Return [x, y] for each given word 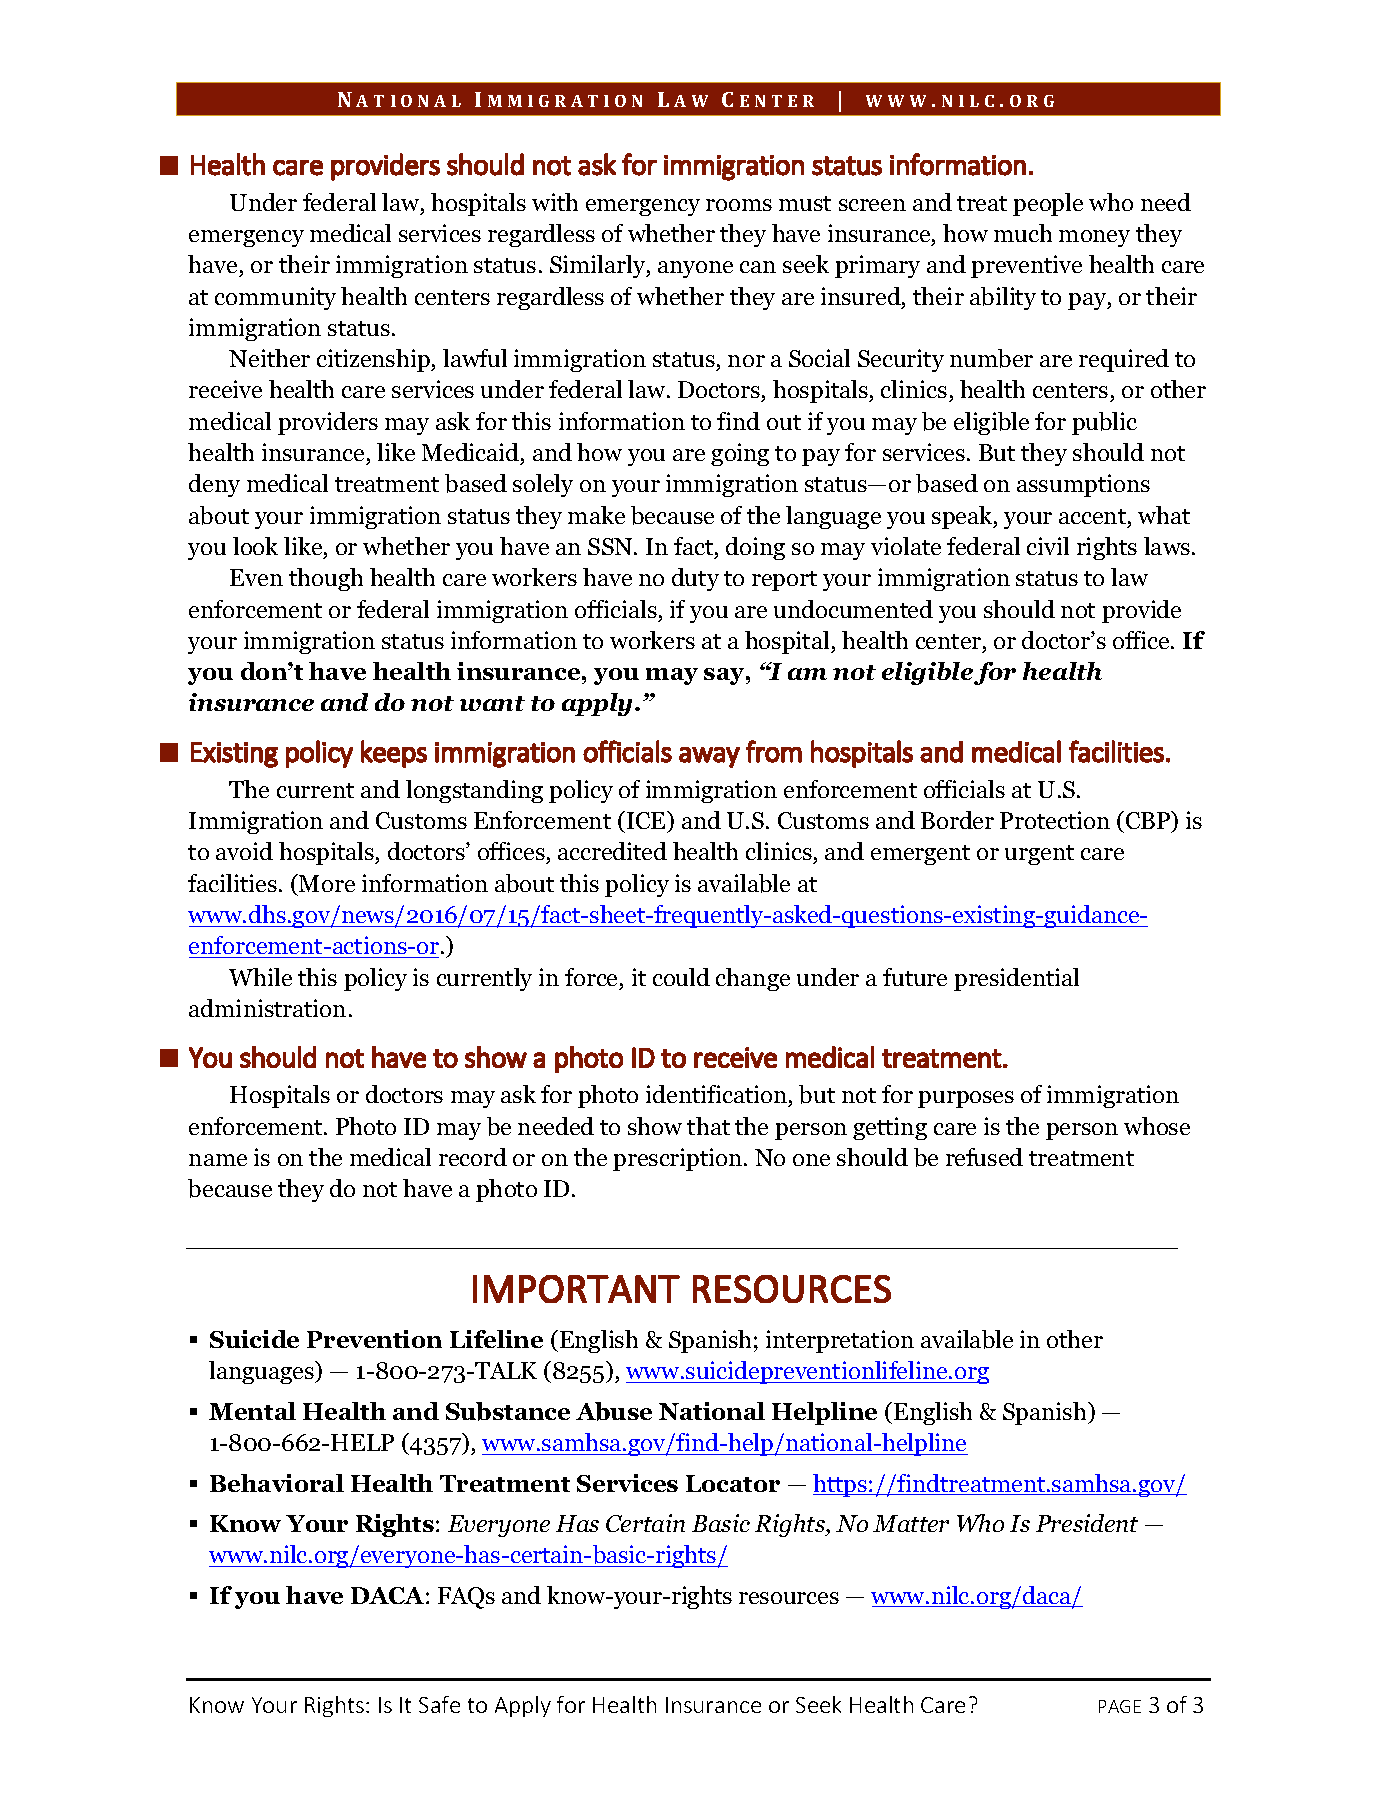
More [326, 883]
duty [695, 579]
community [275, 298]
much [1023, 233]
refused [984, 1157]
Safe [439, 1704]
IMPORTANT [576, 1289]
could [681, 977]
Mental [252, 1411]
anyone [695, 269]
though [326, 579]
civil [1048, 546]
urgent [1039, 855]
